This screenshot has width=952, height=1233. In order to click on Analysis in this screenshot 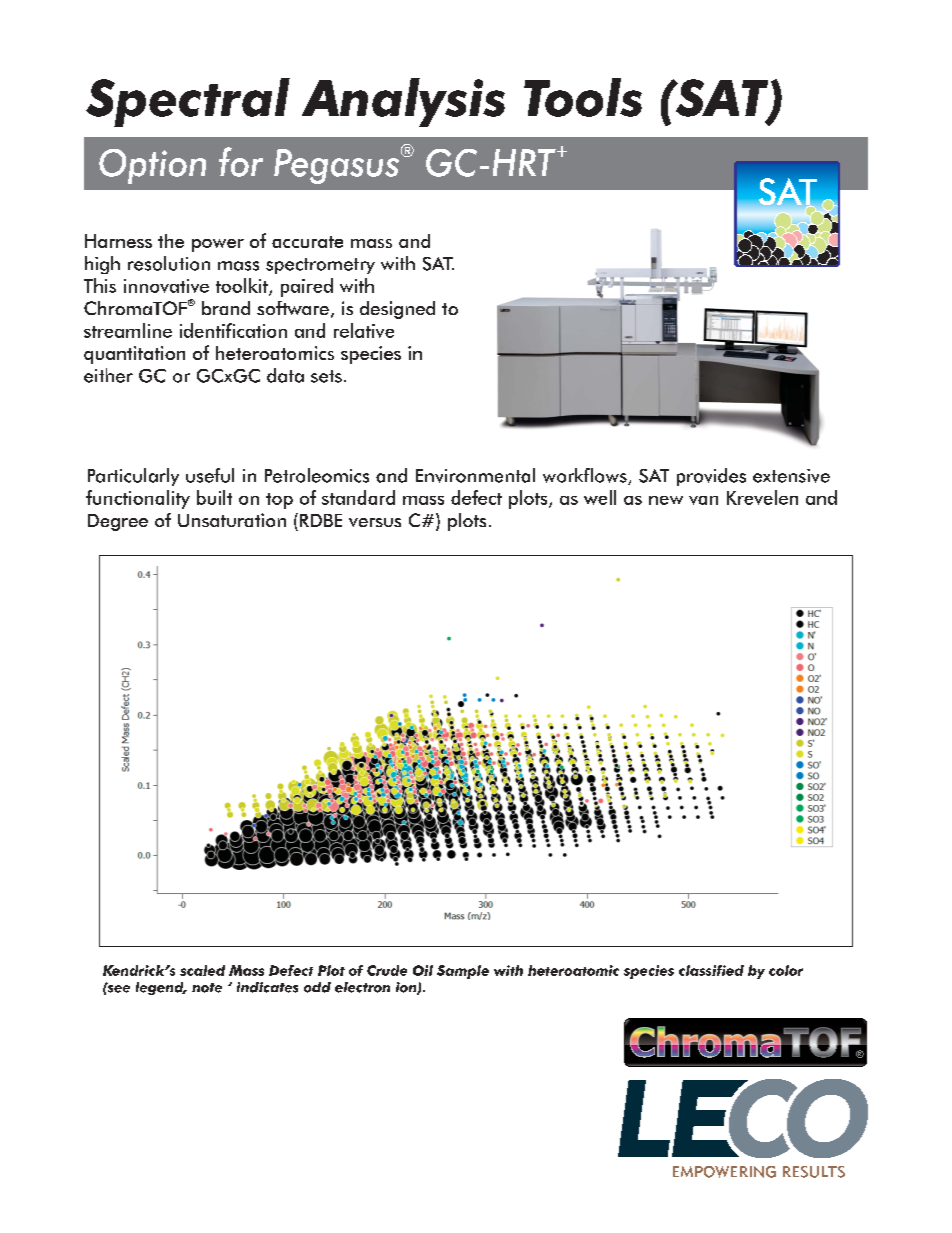, I will do `click(403, 102)`.
